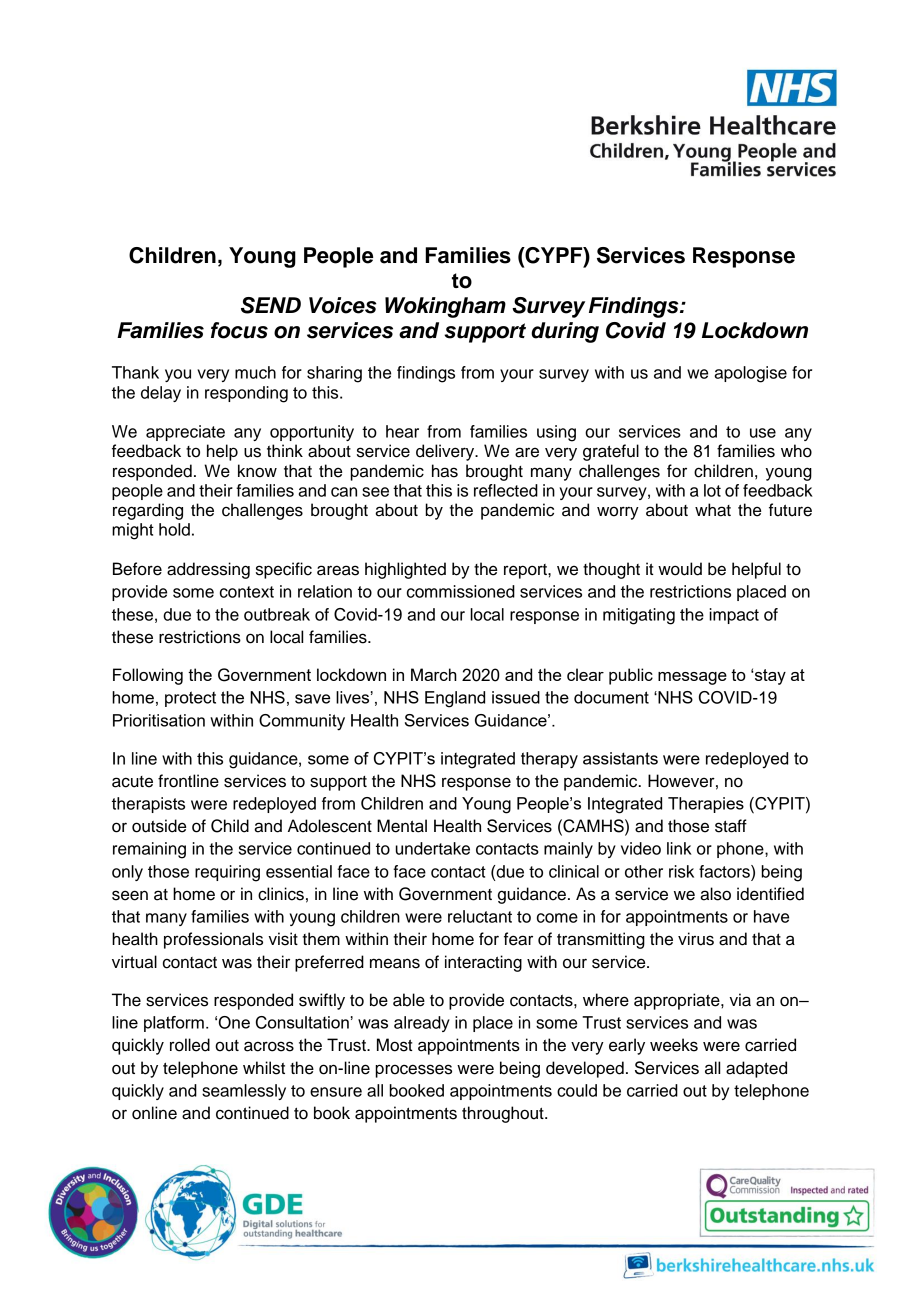 The width and height of the image is (924, 1308). Describe the element at coordinates (239, 330) in the image. I see `focus` at that location.
